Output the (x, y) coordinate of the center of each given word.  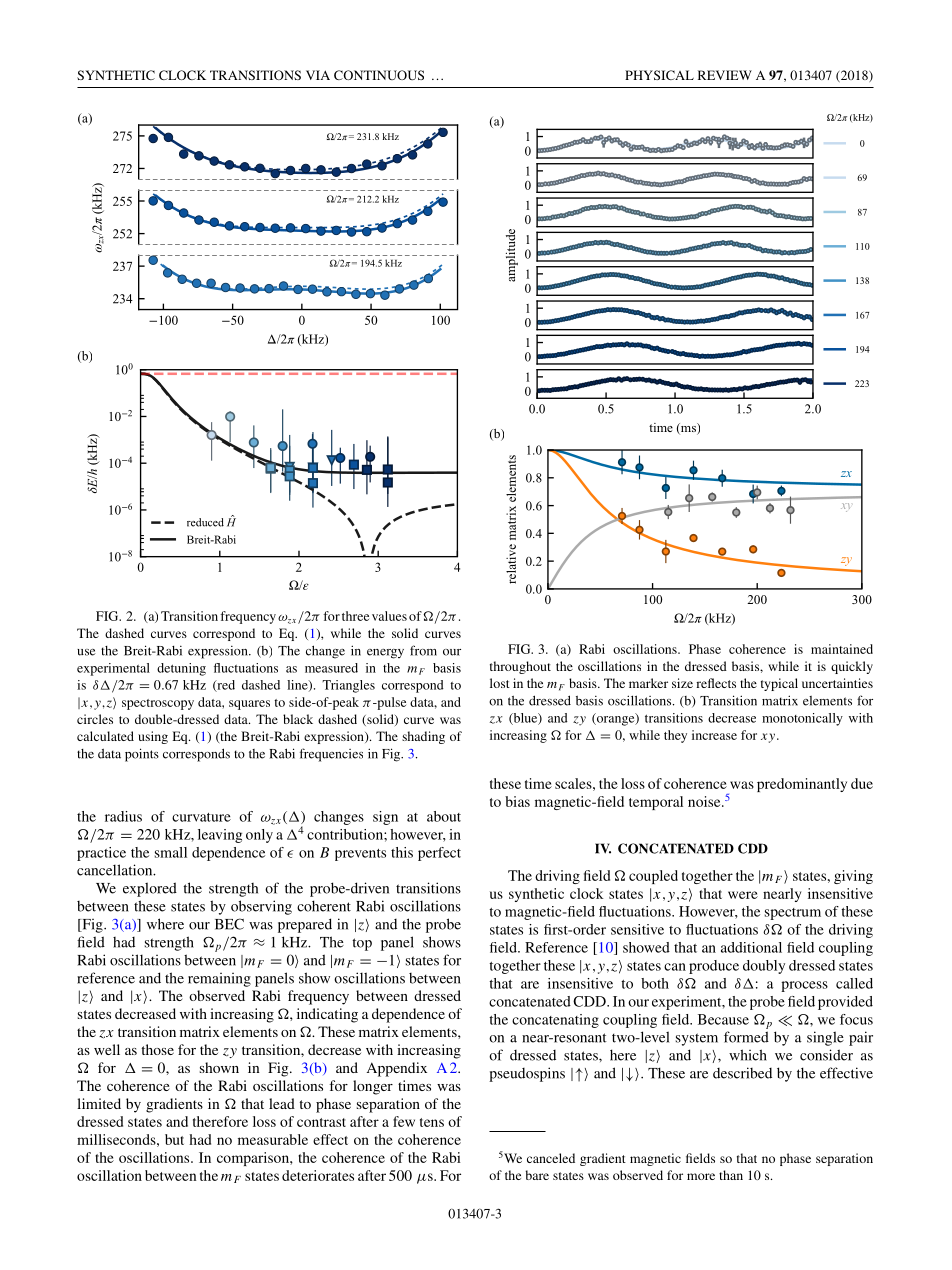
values (389, 616)
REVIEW (725, 75)
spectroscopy (158, 704)
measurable (273, 1139)
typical (779, 684)
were (743, 895)
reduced (205, 522)
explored (150, 889)
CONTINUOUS (379, 75)
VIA (318, 75)
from (423, 650)
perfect (439, 854)
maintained (842, 649)
